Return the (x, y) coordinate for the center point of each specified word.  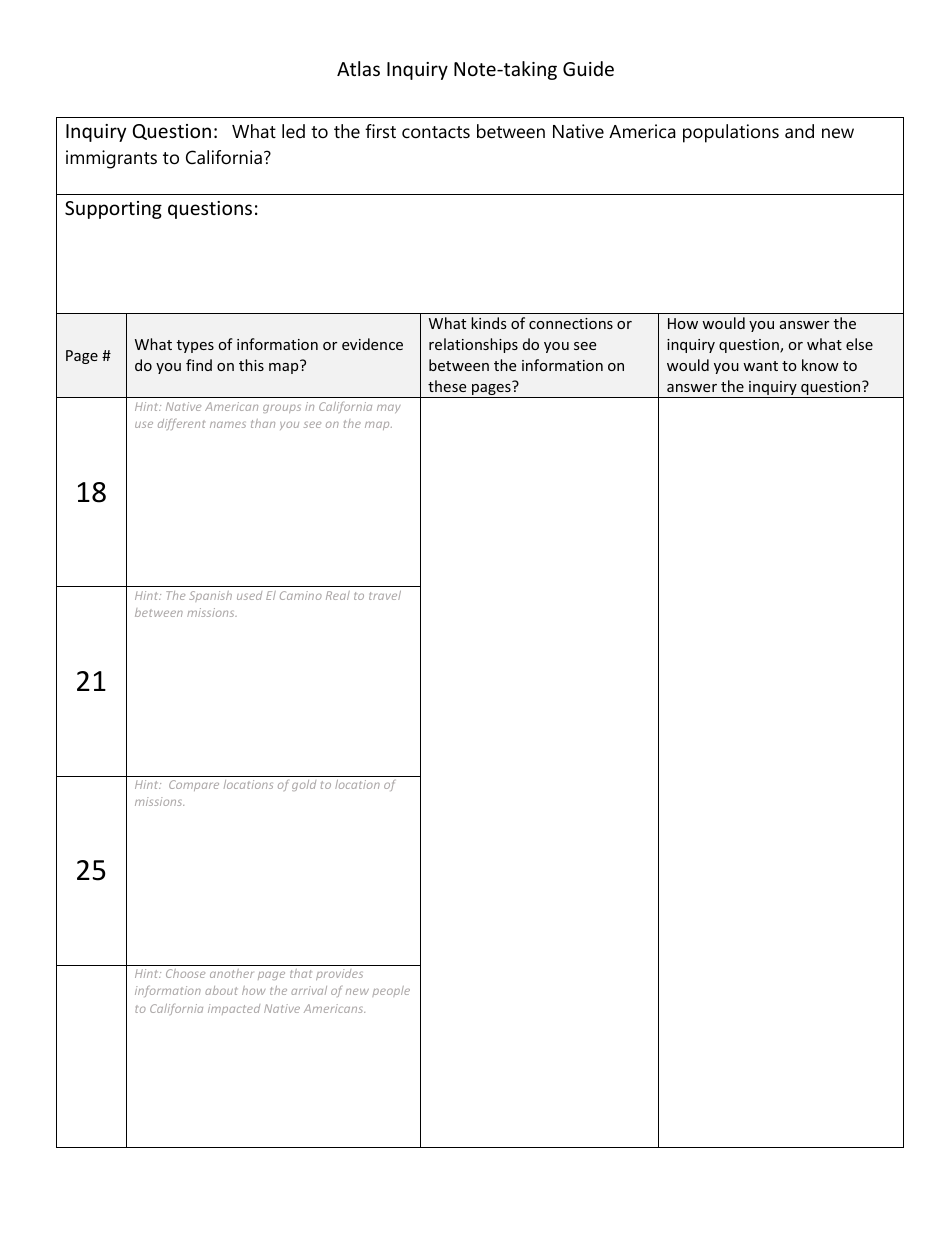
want (760, 366)
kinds (489, 323)
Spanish (210, 596)
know (820, 365)
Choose (185, 973)
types (195, 346)
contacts (436, 132)
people (391, 991)
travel (385, 595)
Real (338, 595)
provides (339, 974)
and (799, 131)
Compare (194, 785)
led (293, 131)
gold (304, 785)
